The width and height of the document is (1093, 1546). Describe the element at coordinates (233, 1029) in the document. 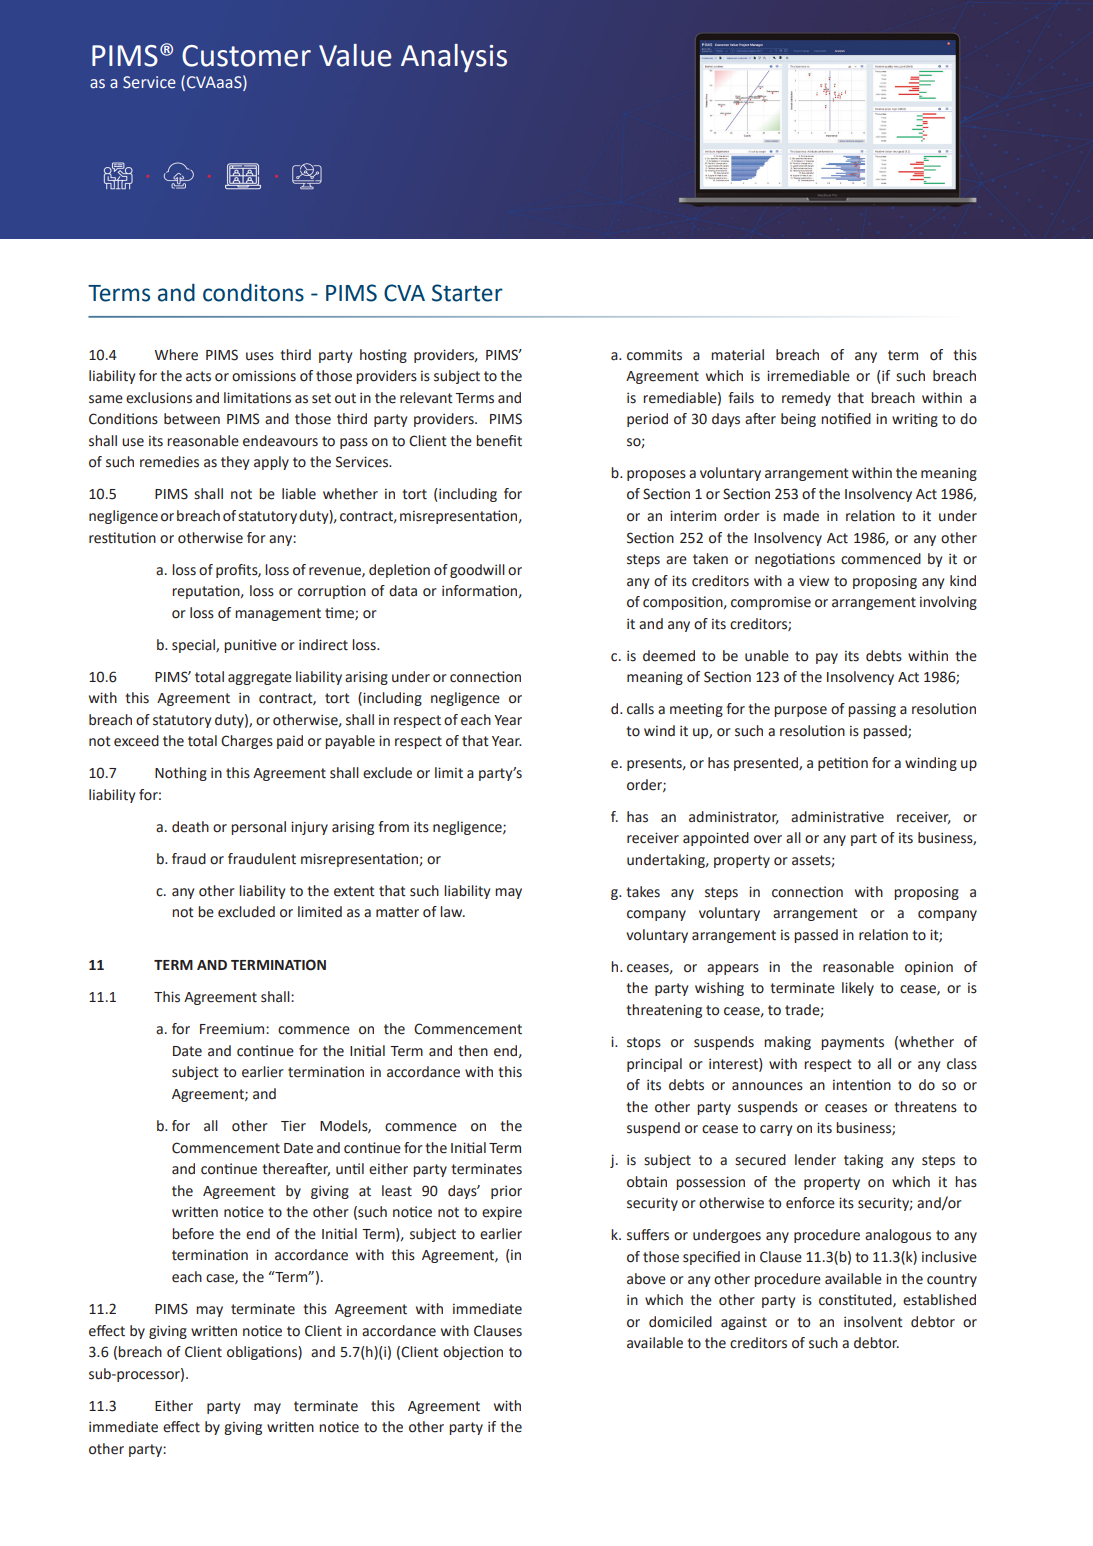

I see `Freemium` at that location.
